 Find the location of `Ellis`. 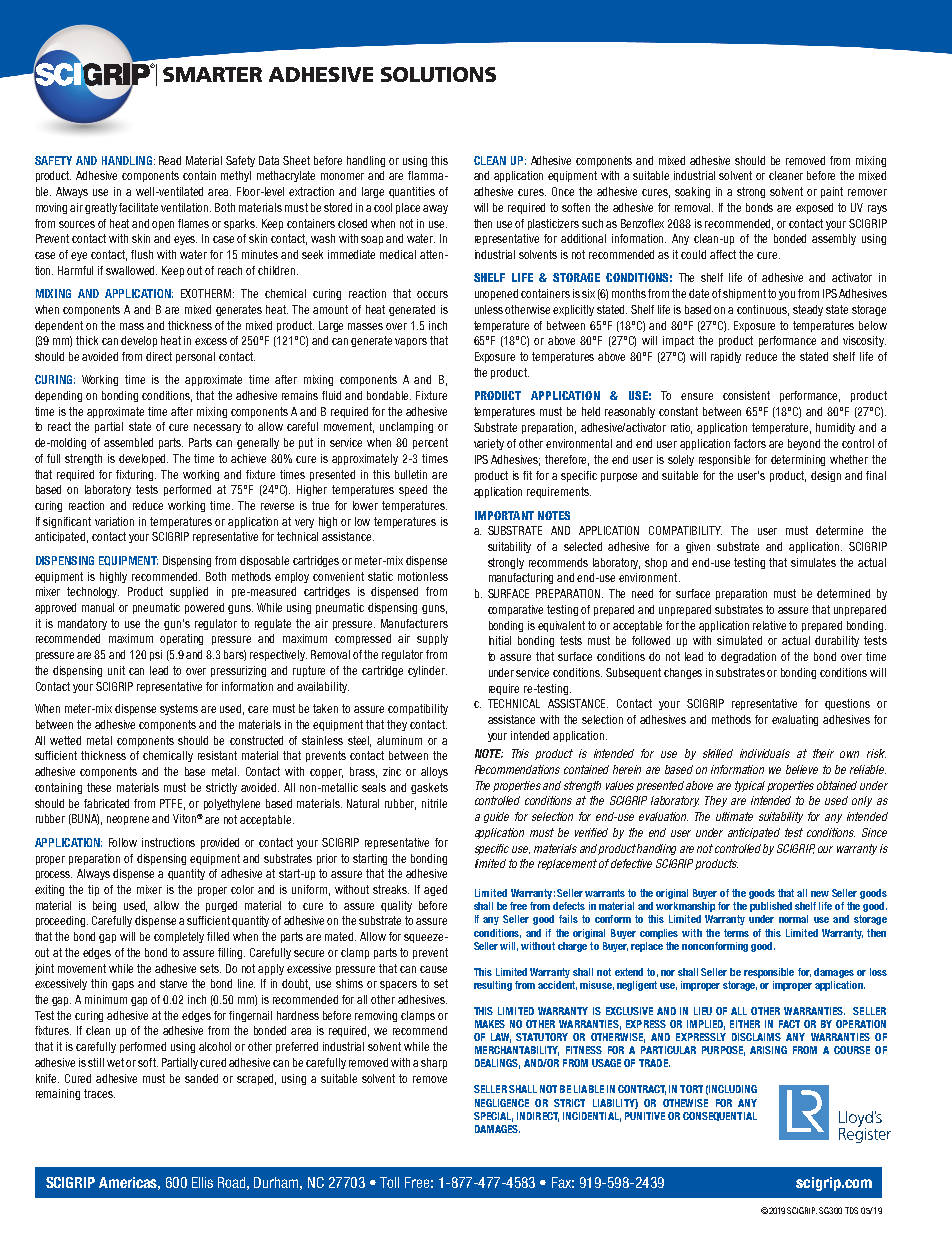

Ellis is located at coordinates (202, 1182).
